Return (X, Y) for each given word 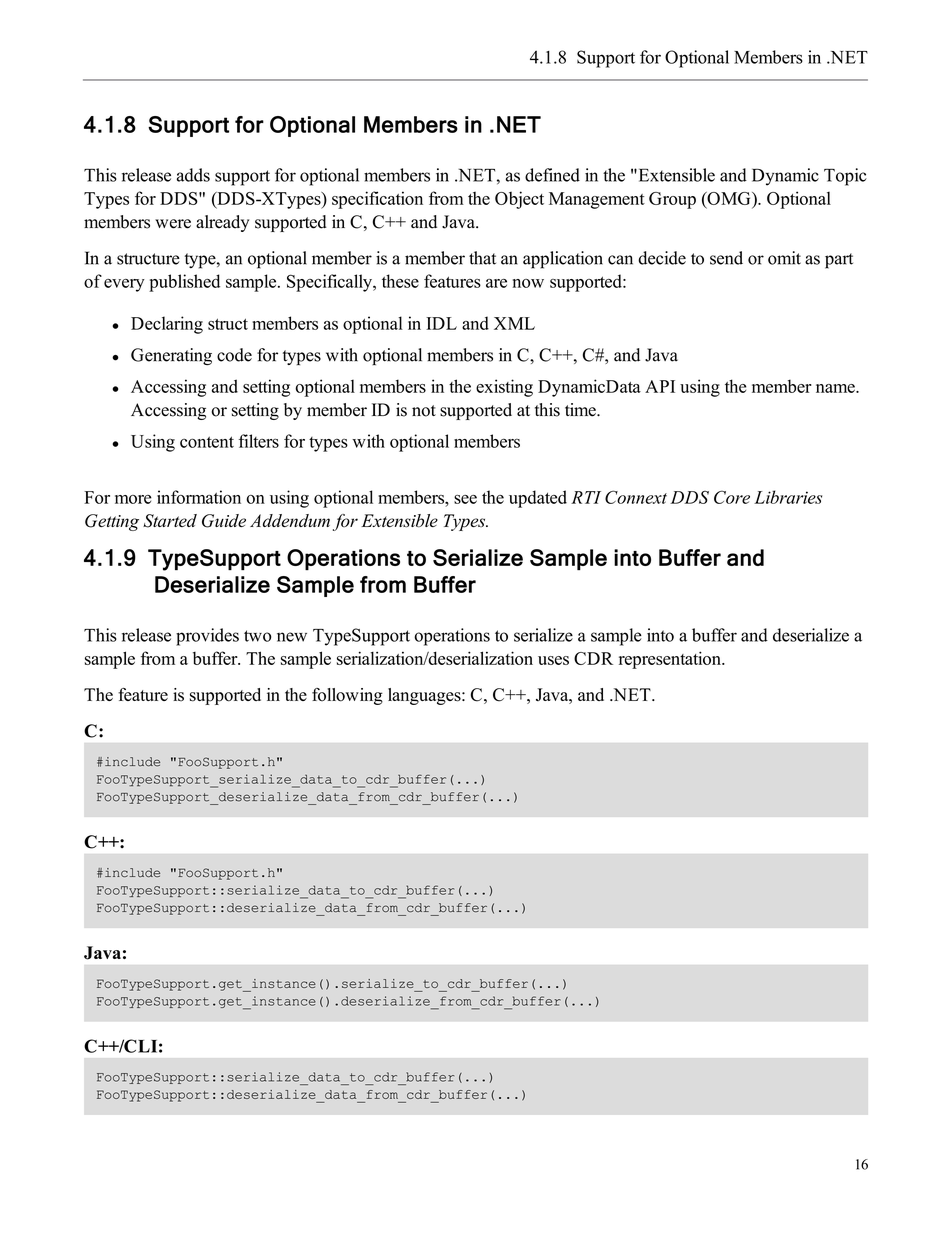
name (836, 388)
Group (672, 200)
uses (553, 660)
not (424, 411)
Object (519, 200)
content (207, 442)
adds (193, 175)
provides (207, 637)
